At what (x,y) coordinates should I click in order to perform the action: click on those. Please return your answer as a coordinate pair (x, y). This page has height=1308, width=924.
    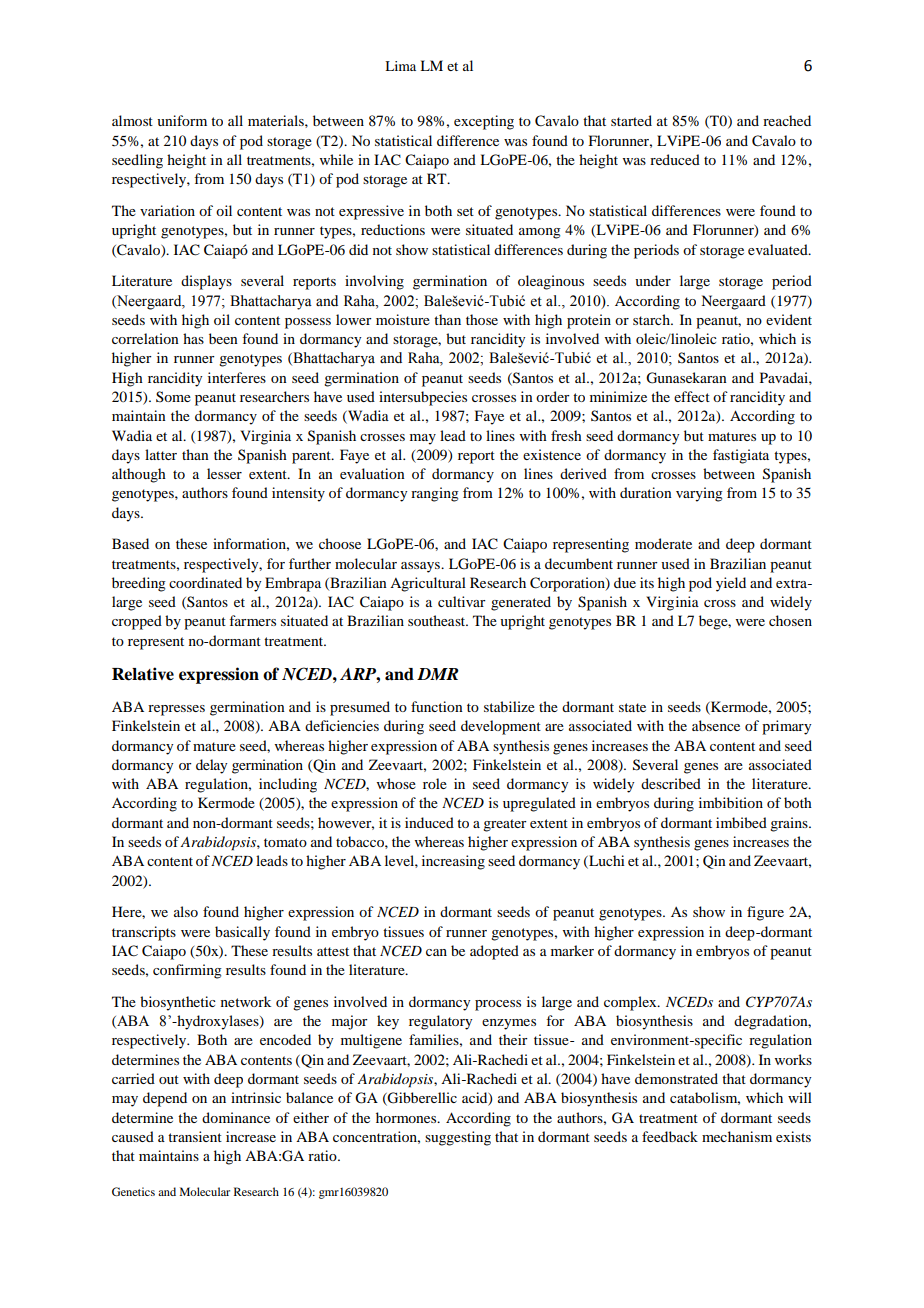
    Looking at the image, I should click on (482, 319).
